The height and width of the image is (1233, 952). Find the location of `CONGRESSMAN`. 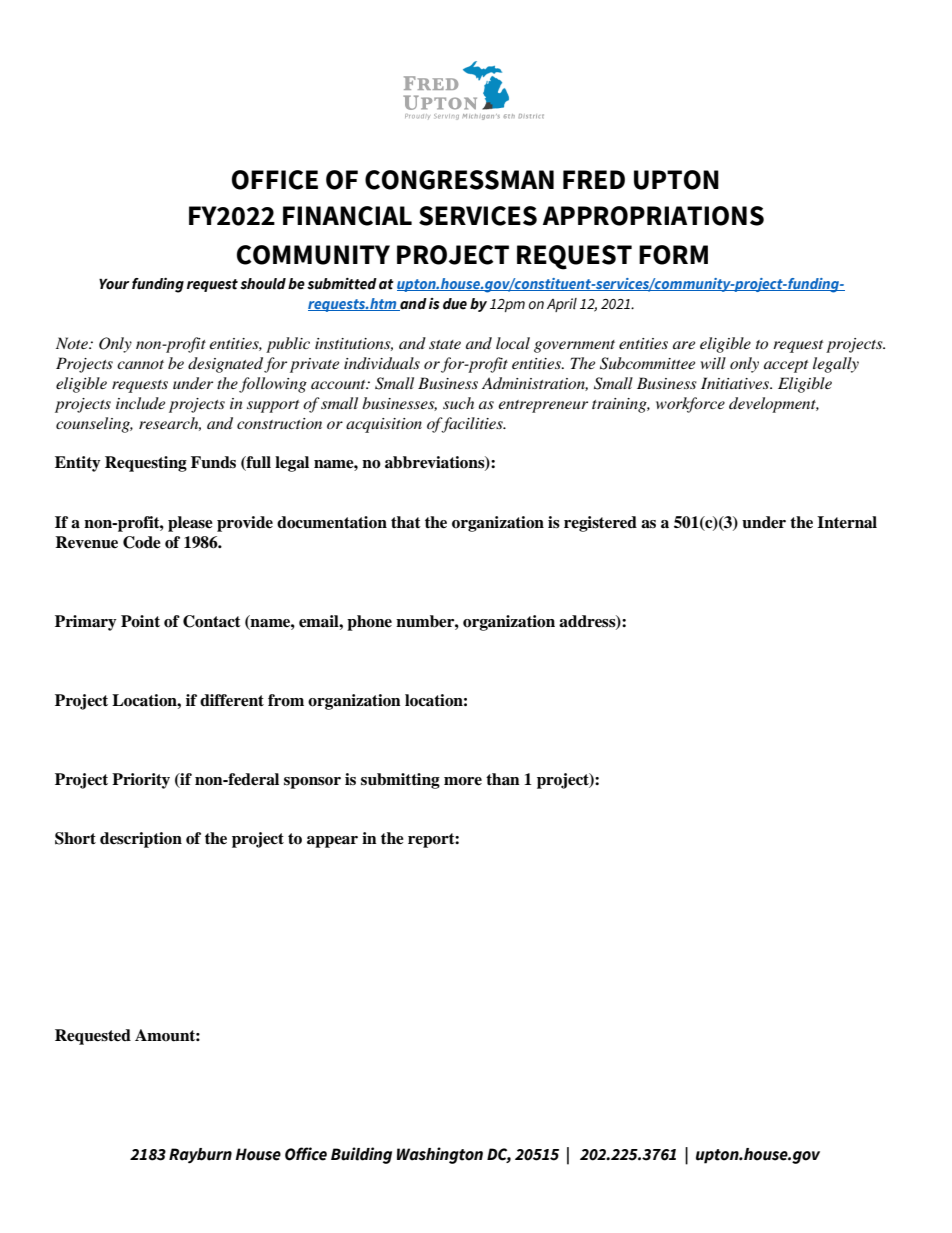

CONGRESSMAN is located at coordinates (459, 180).
